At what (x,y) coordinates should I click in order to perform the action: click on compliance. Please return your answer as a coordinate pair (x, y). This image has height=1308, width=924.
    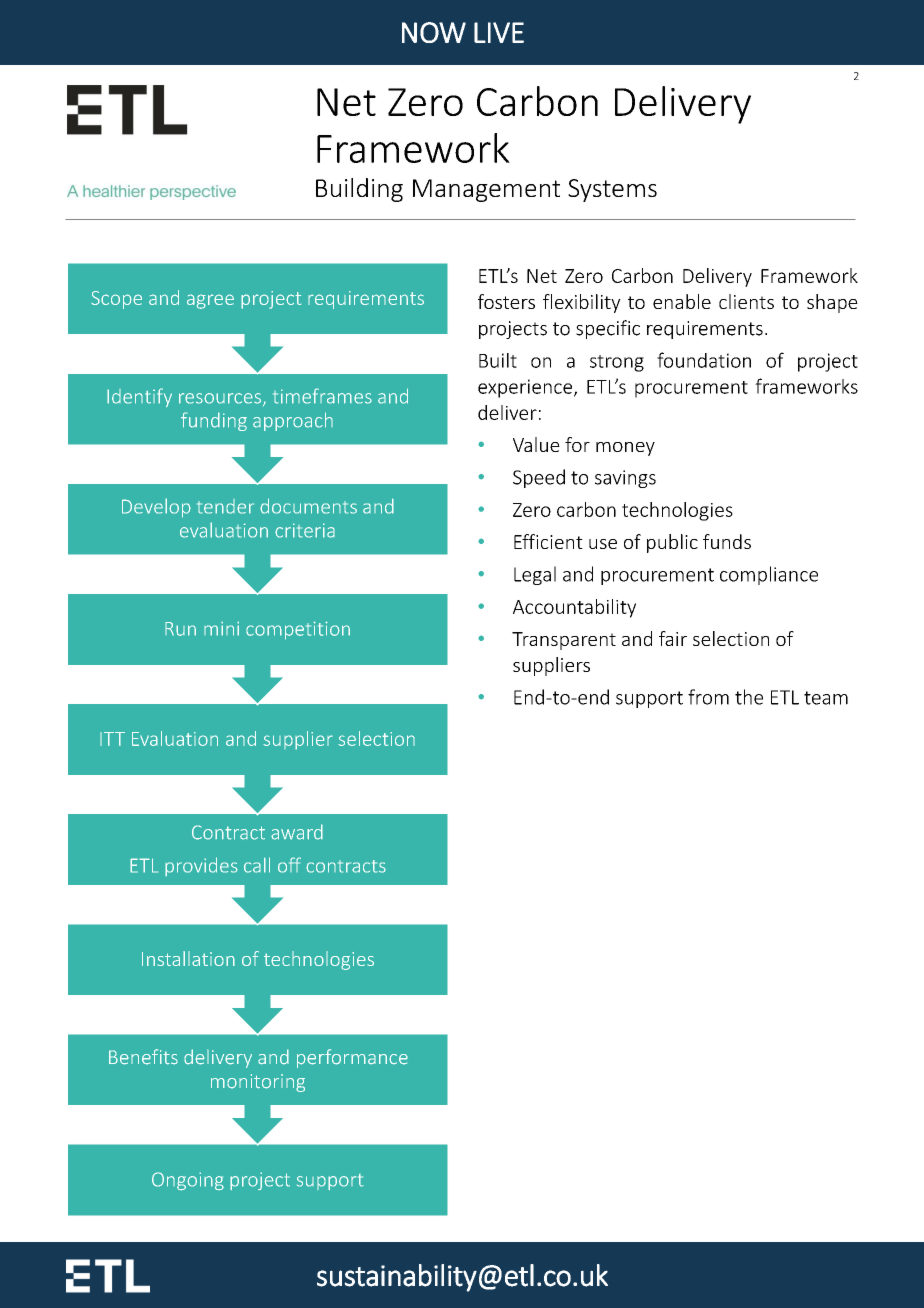
    Looking at the image, I should click on (769, 575).
